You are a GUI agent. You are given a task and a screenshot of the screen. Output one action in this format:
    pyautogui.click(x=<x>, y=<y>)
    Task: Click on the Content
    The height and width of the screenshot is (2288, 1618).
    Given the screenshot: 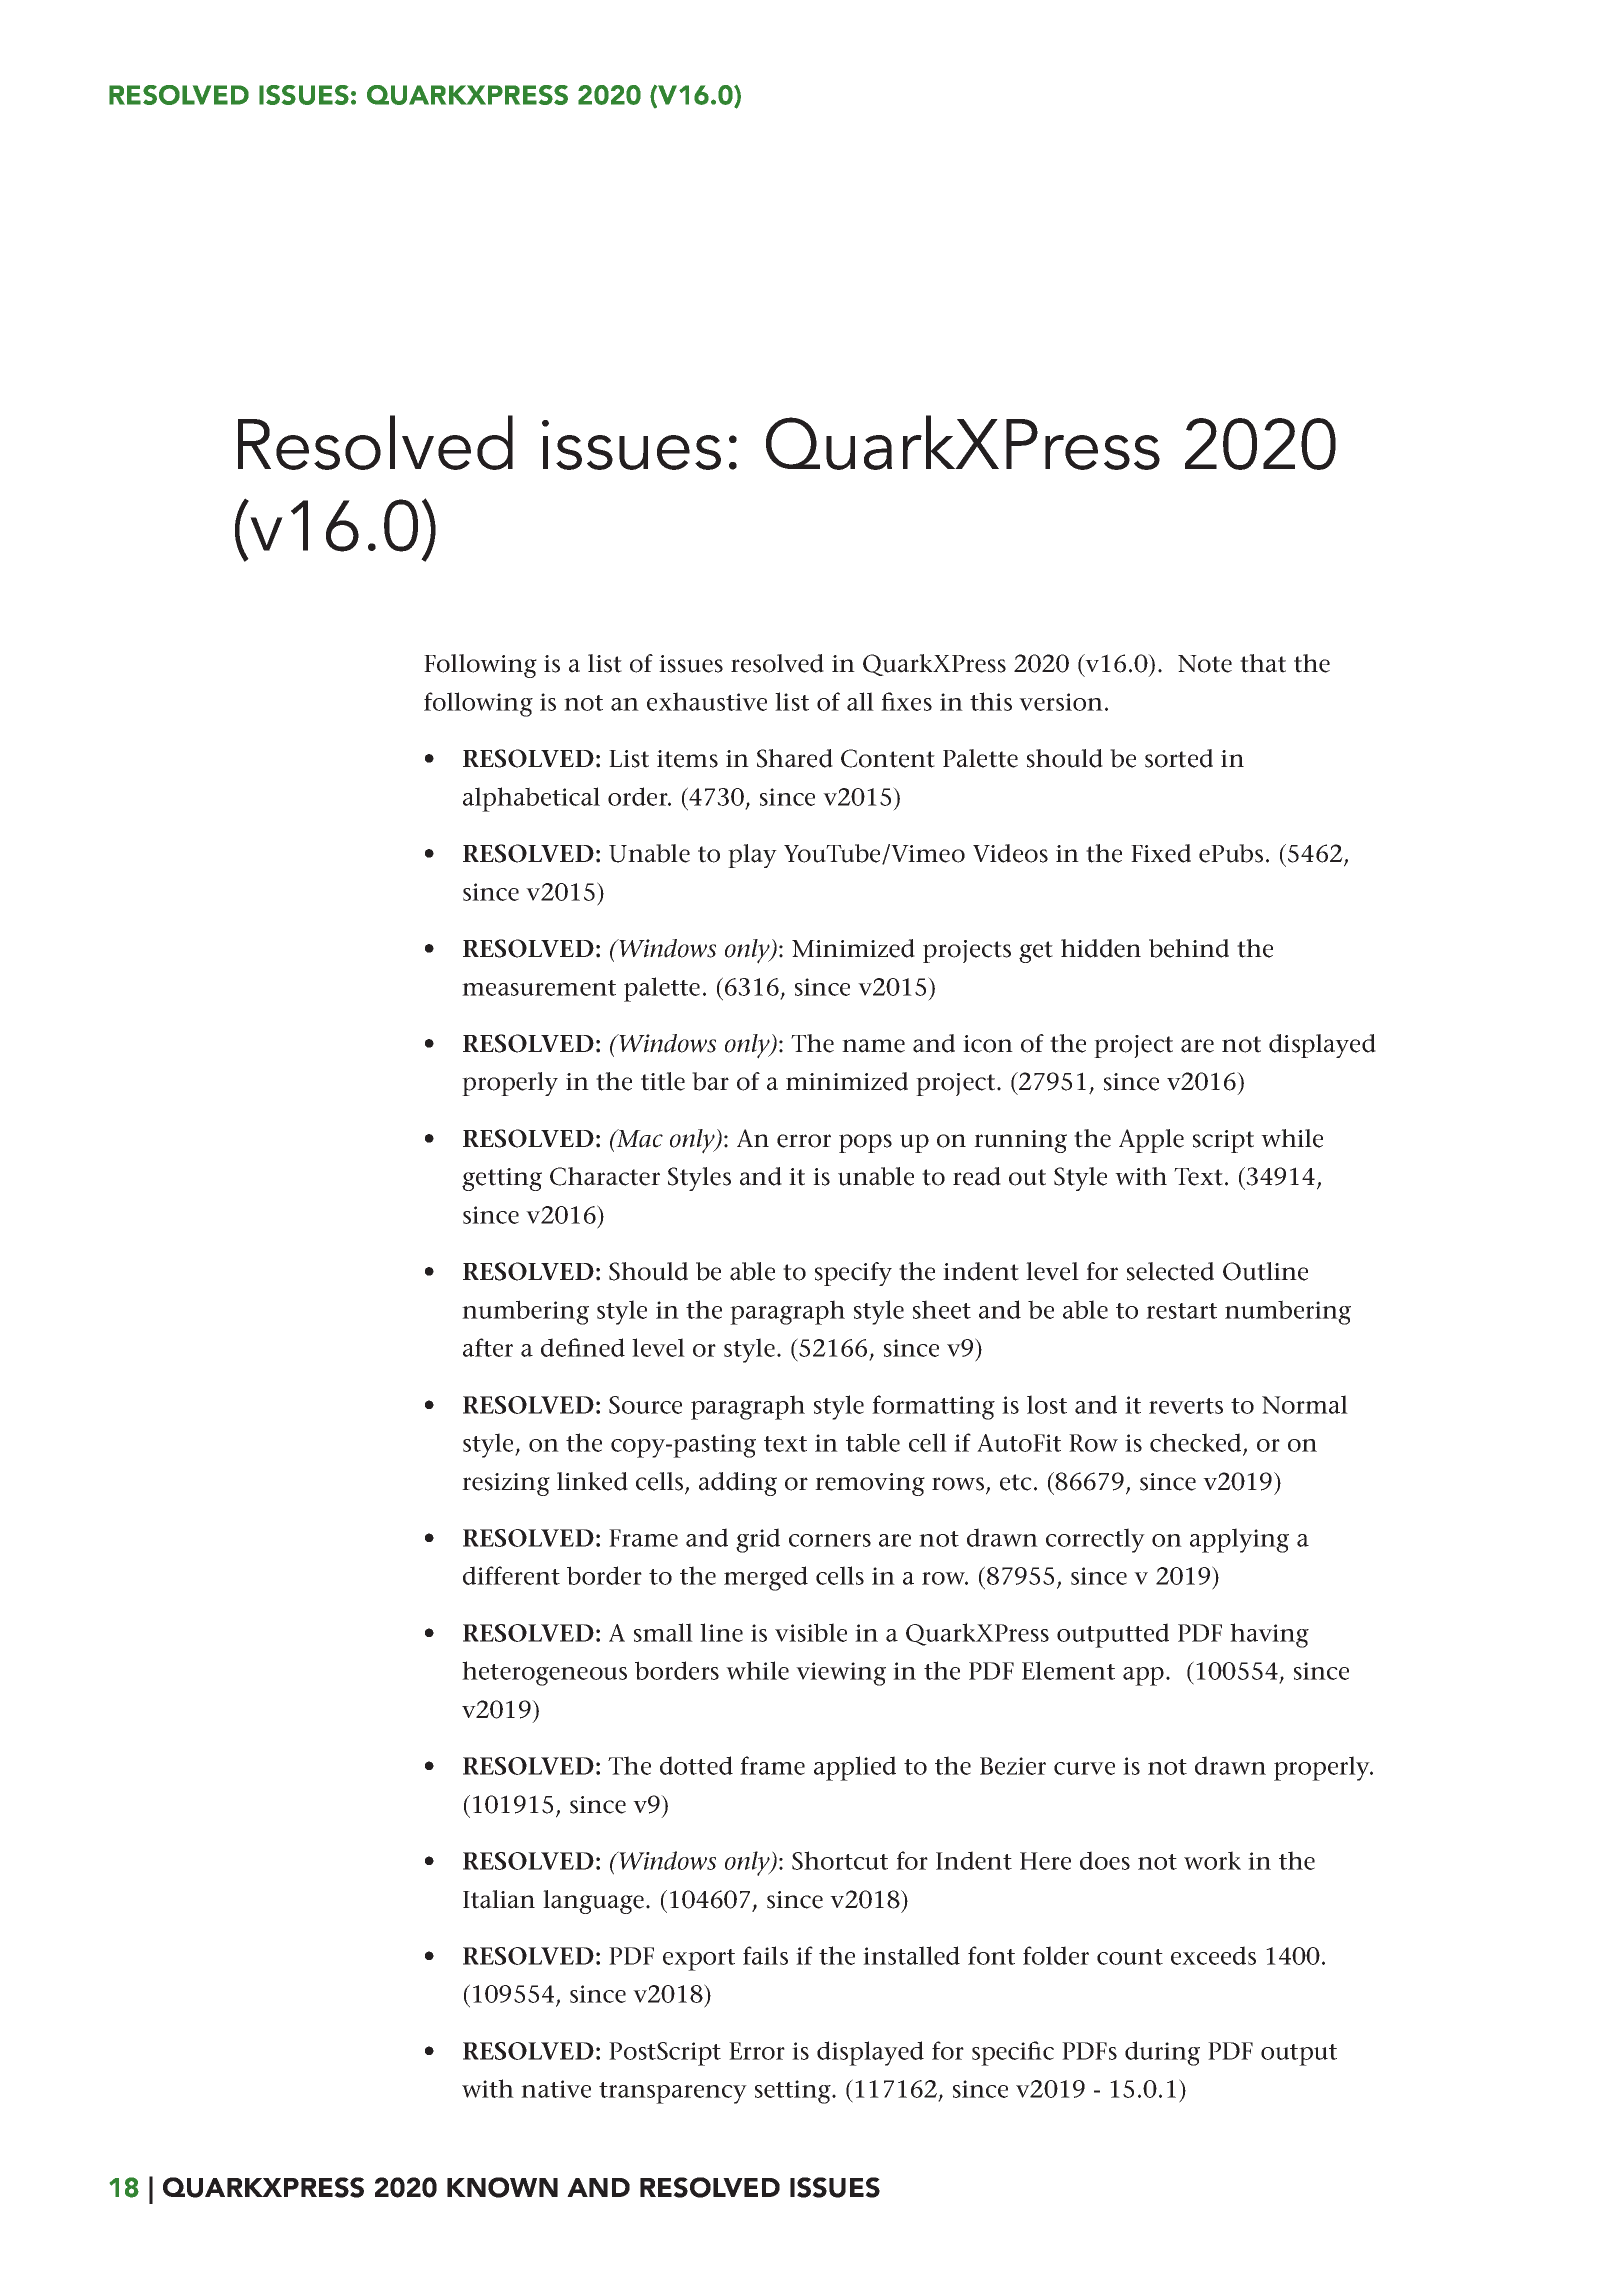 What is the action you would take?
    pyautogui.click(x=888, y=758)
